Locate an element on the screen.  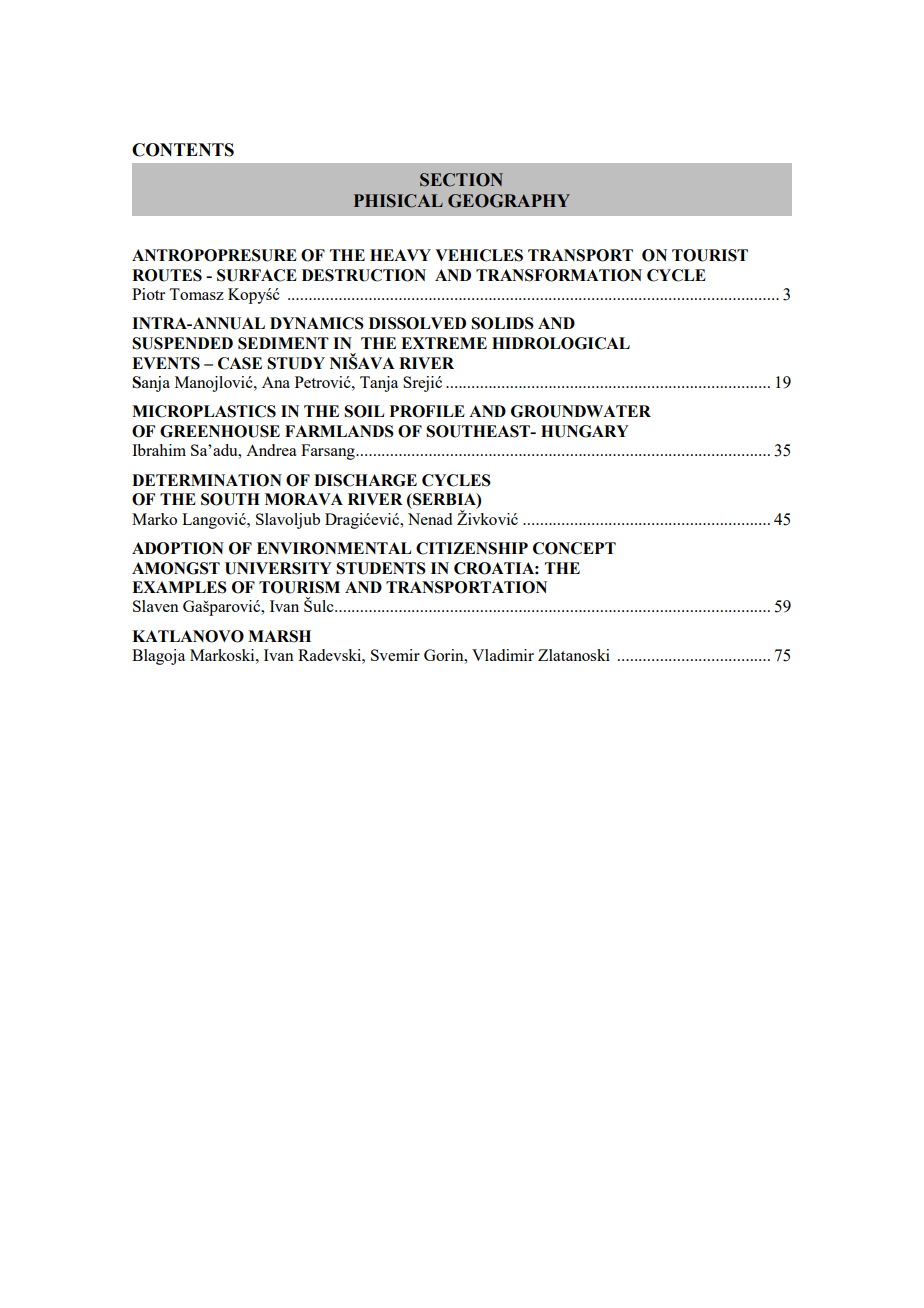
GEOGRAPHY is located at coordinates (509, 201).
